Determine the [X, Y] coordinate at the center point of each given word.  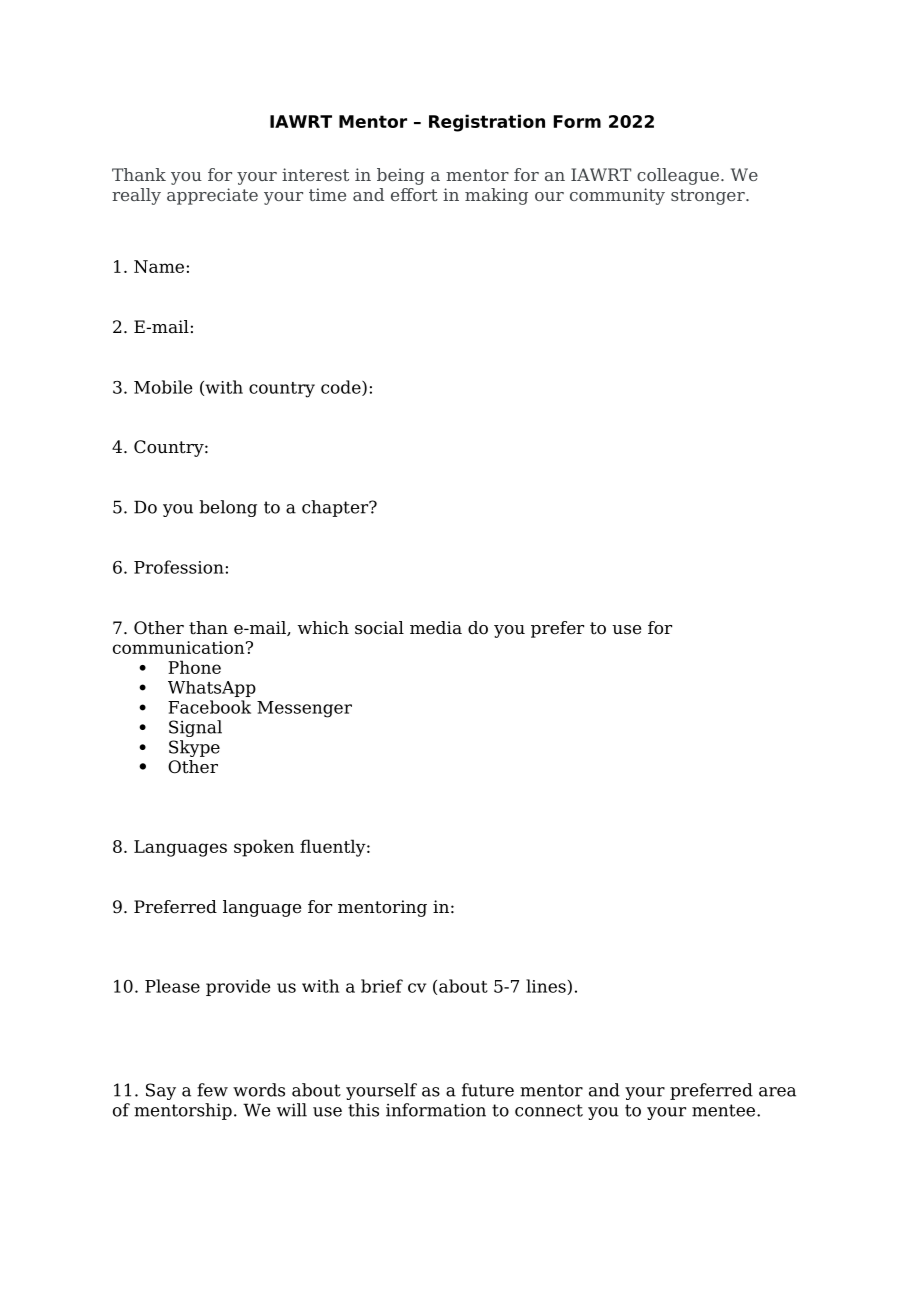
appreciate [212, 196]
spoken [264, 848]
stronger [709, 197]
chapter [336, 508]
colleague [678, 176]
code [342, 388]
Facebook [209, 707]
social [379, 628]
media [436, 628]
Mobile [163, 387]
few [212, 1090]
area [777, 1092]
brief [382, 986]
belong [228, 508]
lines [547, 987]
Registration [487, 123]
